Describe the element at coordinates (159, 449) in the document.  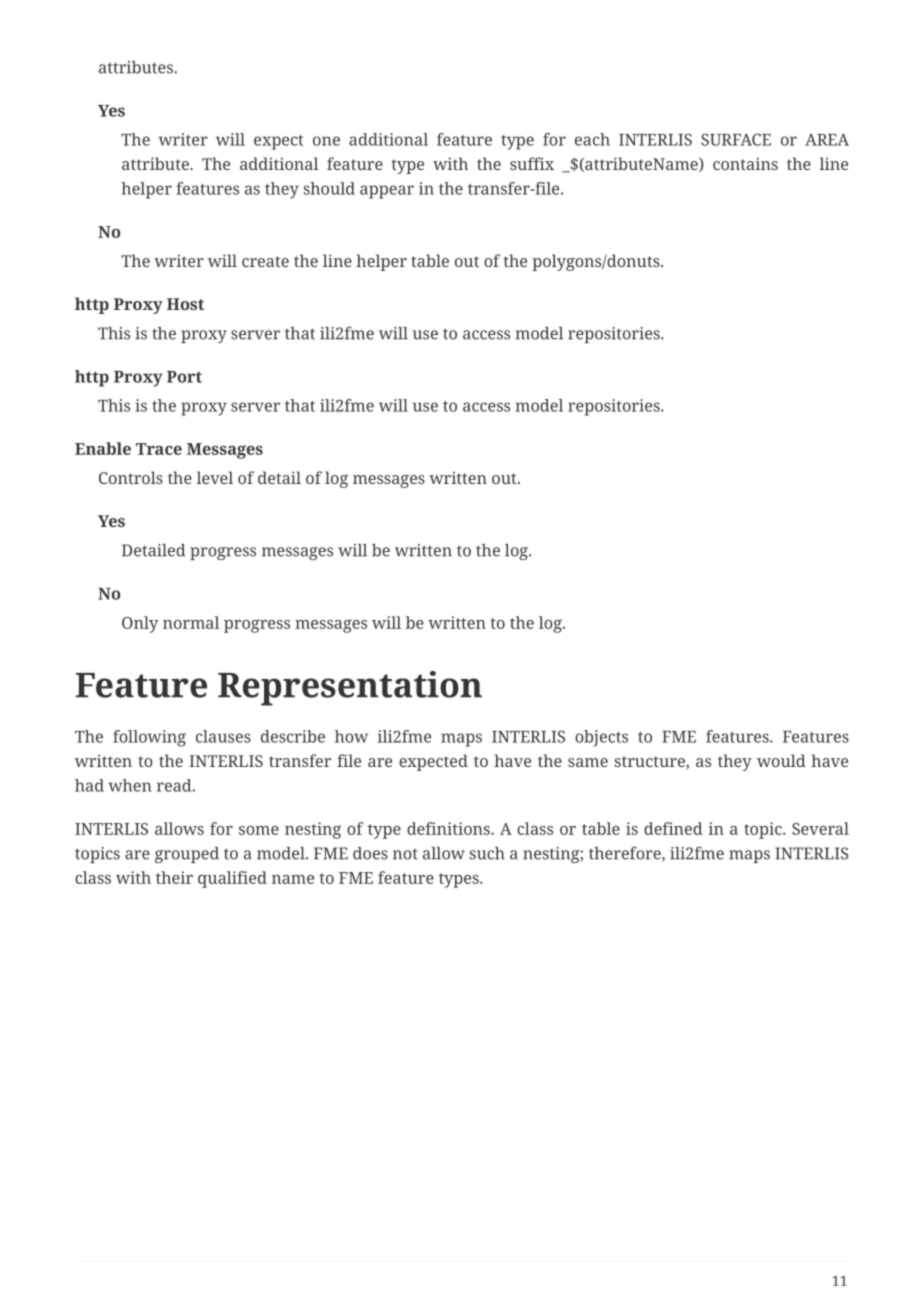
I see `Trace` at that location.
